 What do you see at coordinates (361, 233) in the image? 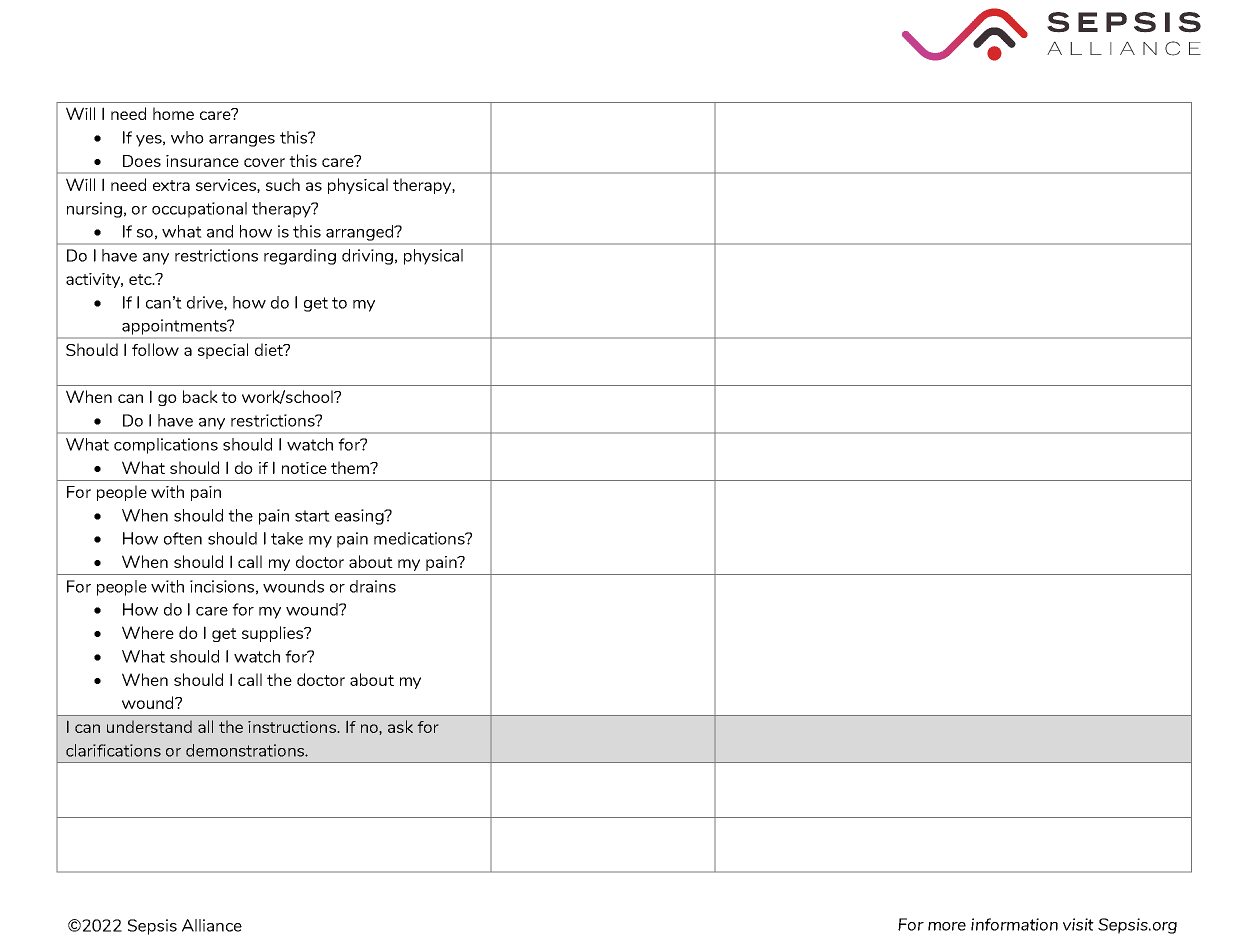
I see `arranged` at bounding box center [361, 233].
